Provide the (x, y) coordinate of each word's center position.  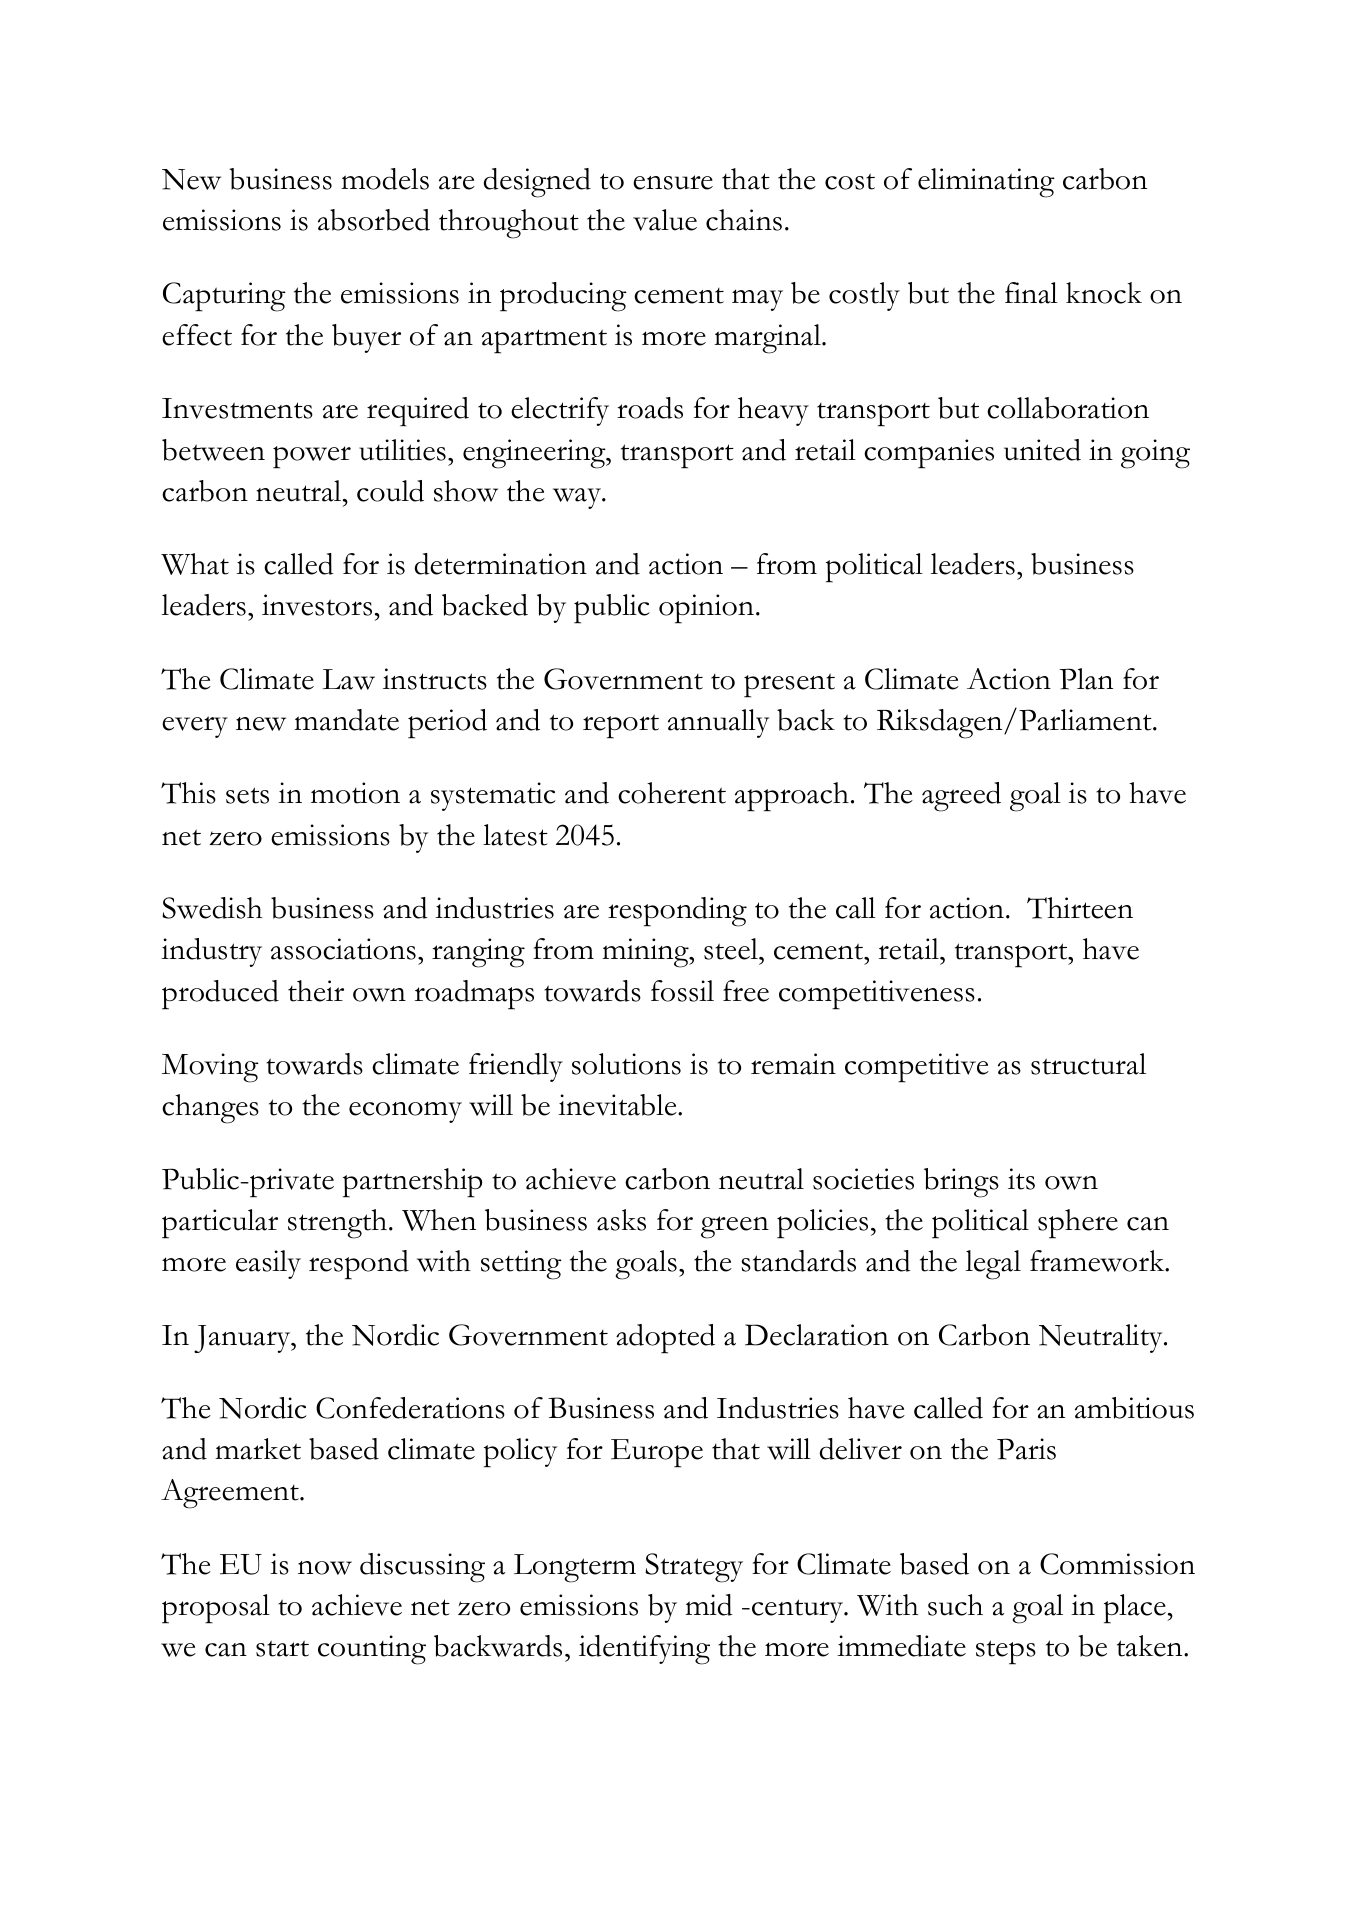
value (665, 220)
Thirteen (1080, 908)
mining (646, 953)
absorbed (374, 220)
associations (343, 949)
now (325, 1568)
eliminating (986, 183)
